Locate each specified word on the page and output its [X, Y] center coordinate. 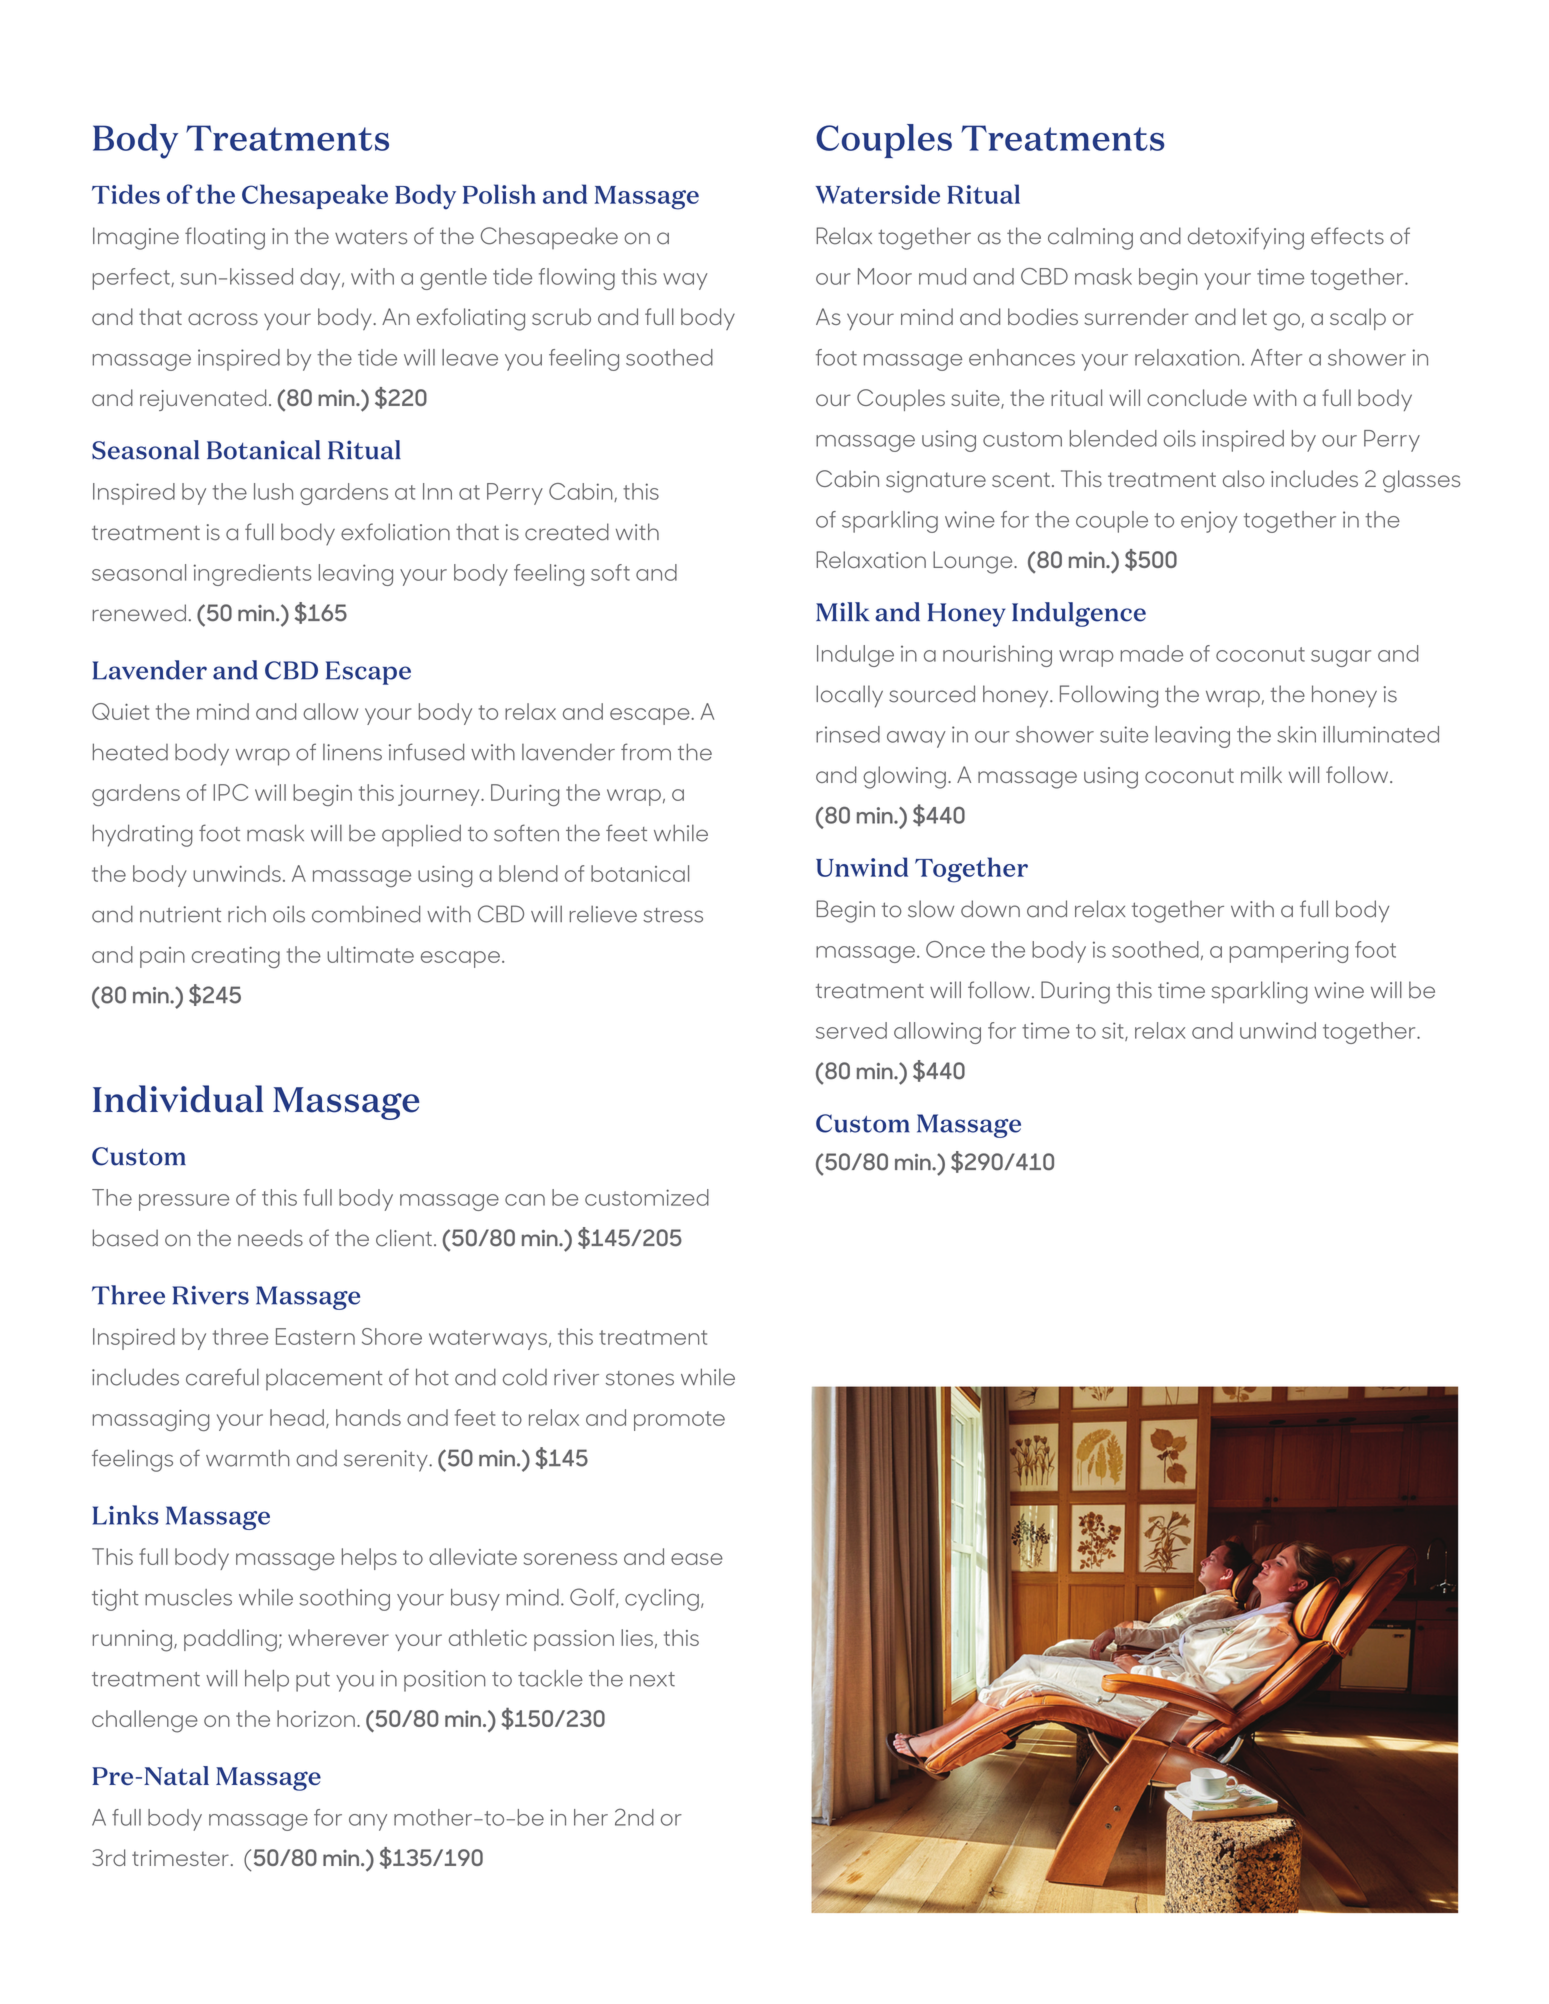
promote [679, 1421]
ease [697, 1559]
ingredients [252, 575]
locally [849, 696]
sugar [1341, 658]
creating [236, 957]
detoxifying [1246, 238]
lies [637, 1637]
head [297, 1417]
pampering [1288, 952]
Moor [885, 276]
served [851, 1030]
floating [225, 238]
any [368, 1822]
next [652, 1679]
